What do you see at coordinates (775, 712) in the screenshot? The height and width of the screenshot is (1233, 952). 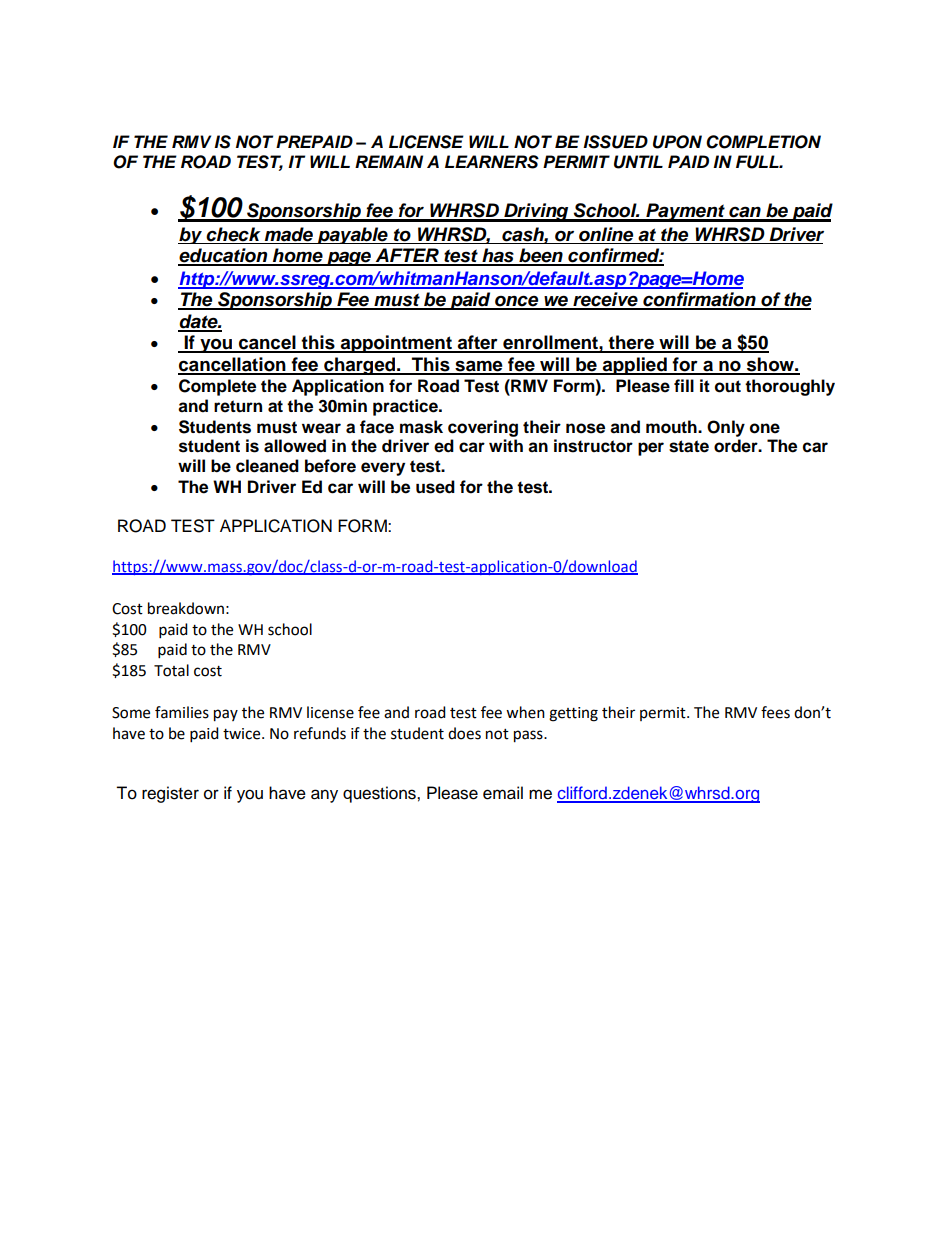 I see `fees` at bounding box center [775, 712].
